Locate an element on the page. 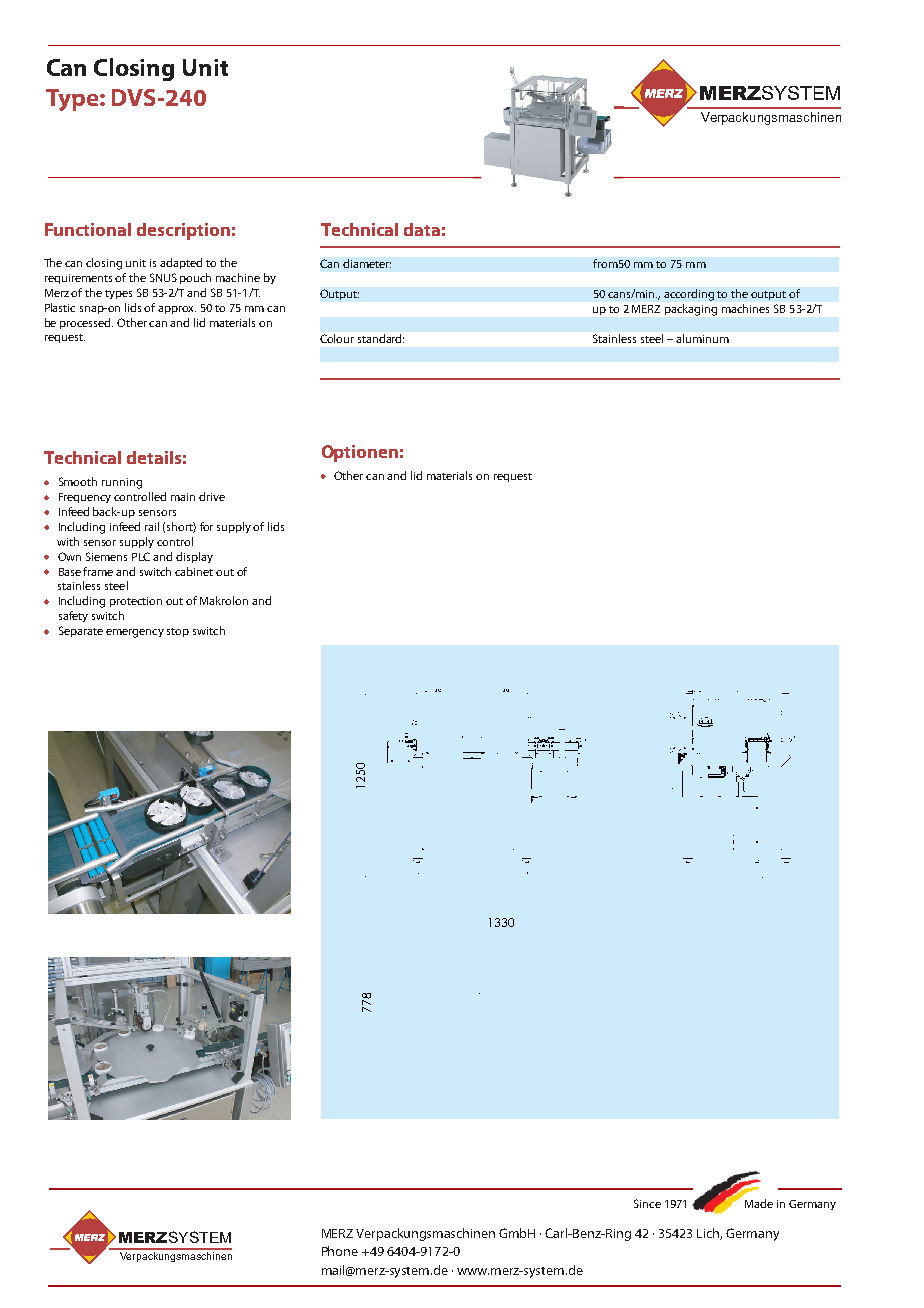 This document has width=924, height=1308. running is located at coordinates (122, 483).
